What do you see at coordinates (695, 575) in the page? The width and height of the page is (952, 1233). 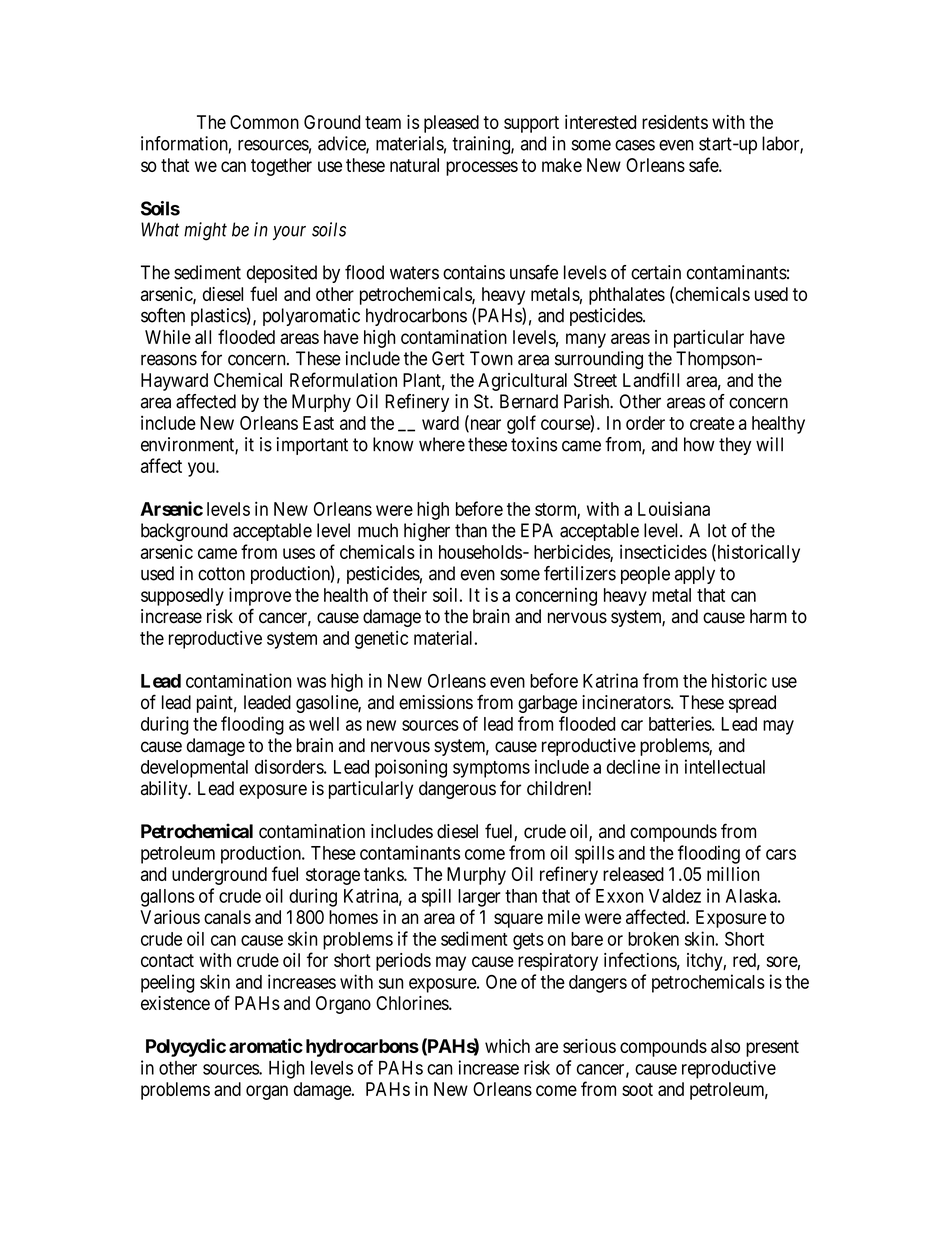 I see `apply` at bounding box center [695, 575].
